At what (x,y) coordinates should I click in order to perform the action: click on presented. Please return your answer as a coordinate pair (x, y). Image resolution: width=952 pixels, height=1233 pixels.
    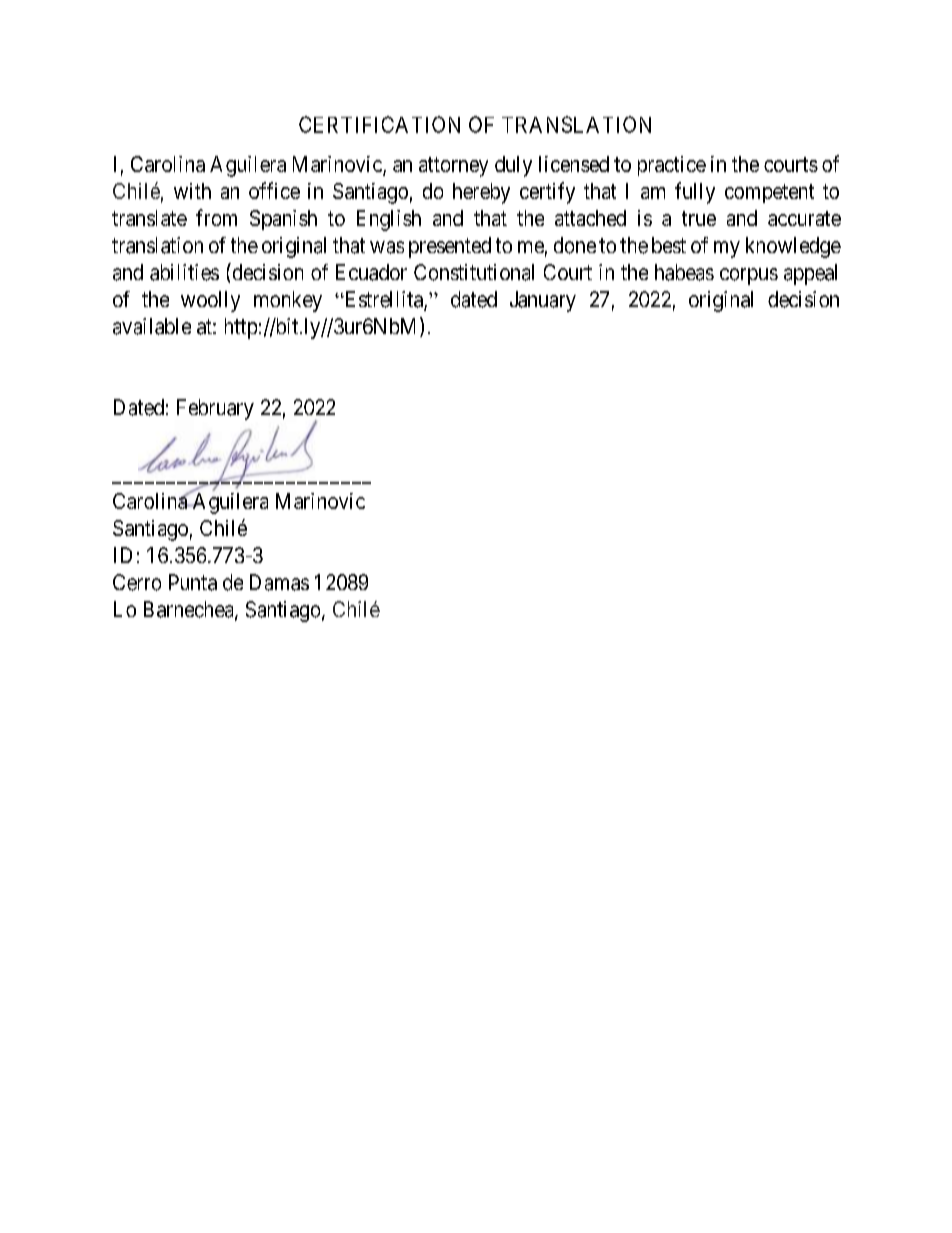
    Looking at the image, I should click on (450, 247).
